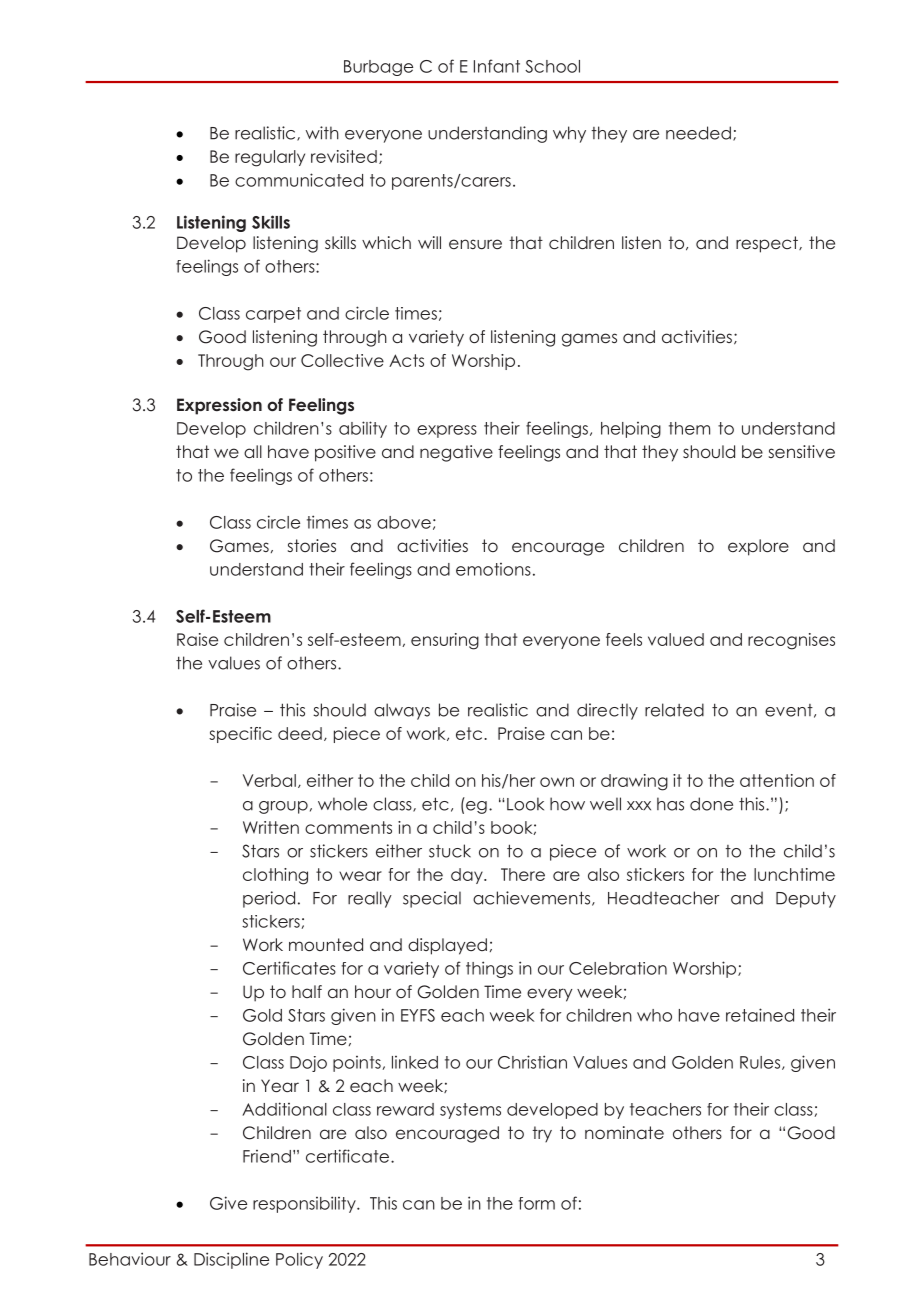  I want to click on Discipline, so click(231, 1260).
